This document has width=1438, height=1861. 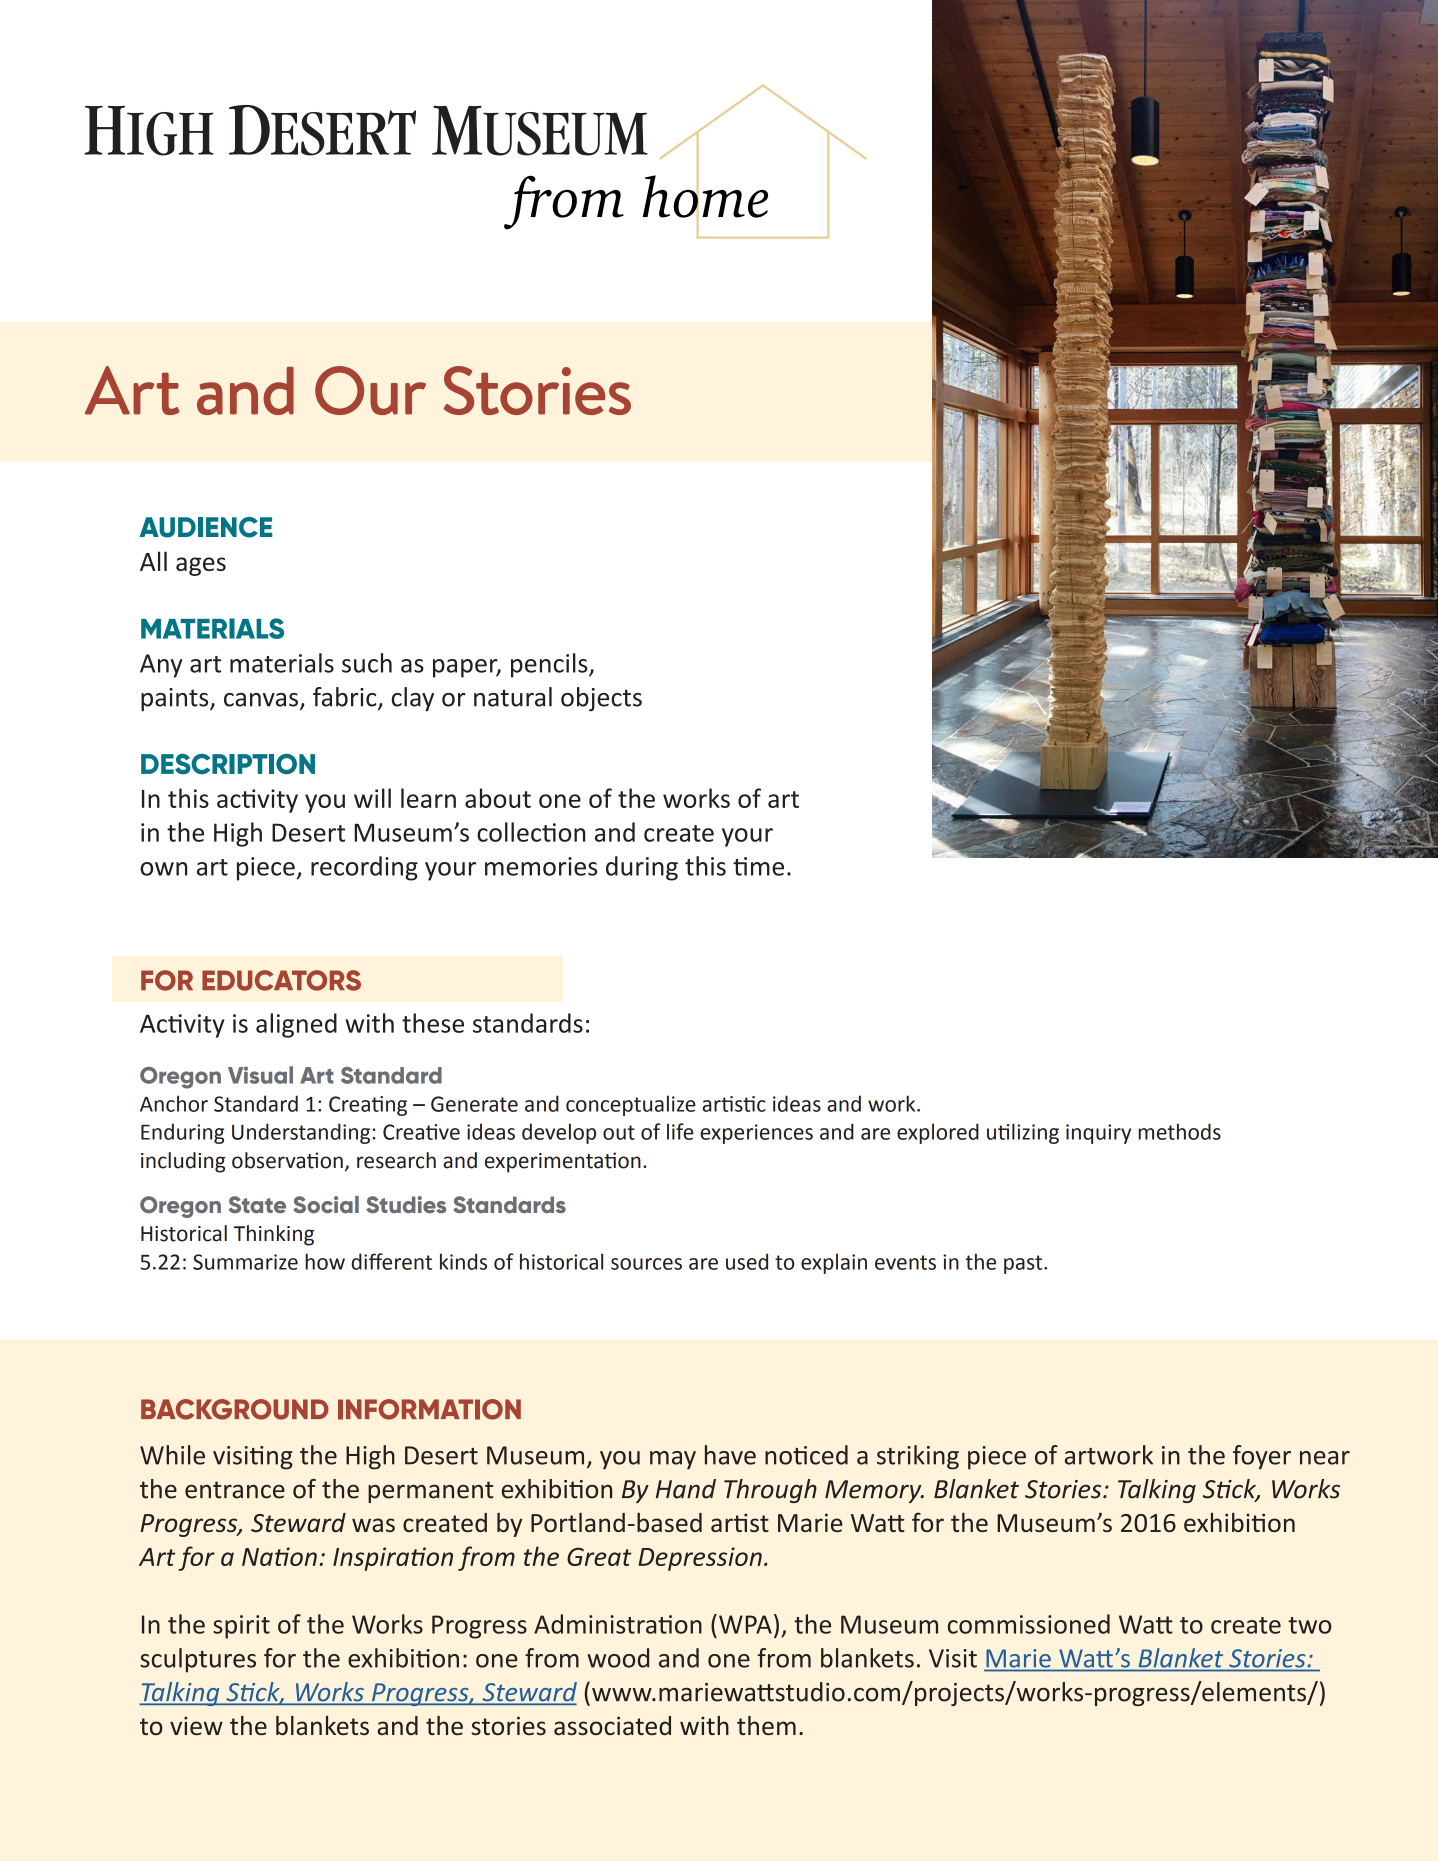 What do you see at coordinates (1029, 1624) in the document?
I see `commissioned` at bounding box center [1029, 1624].
